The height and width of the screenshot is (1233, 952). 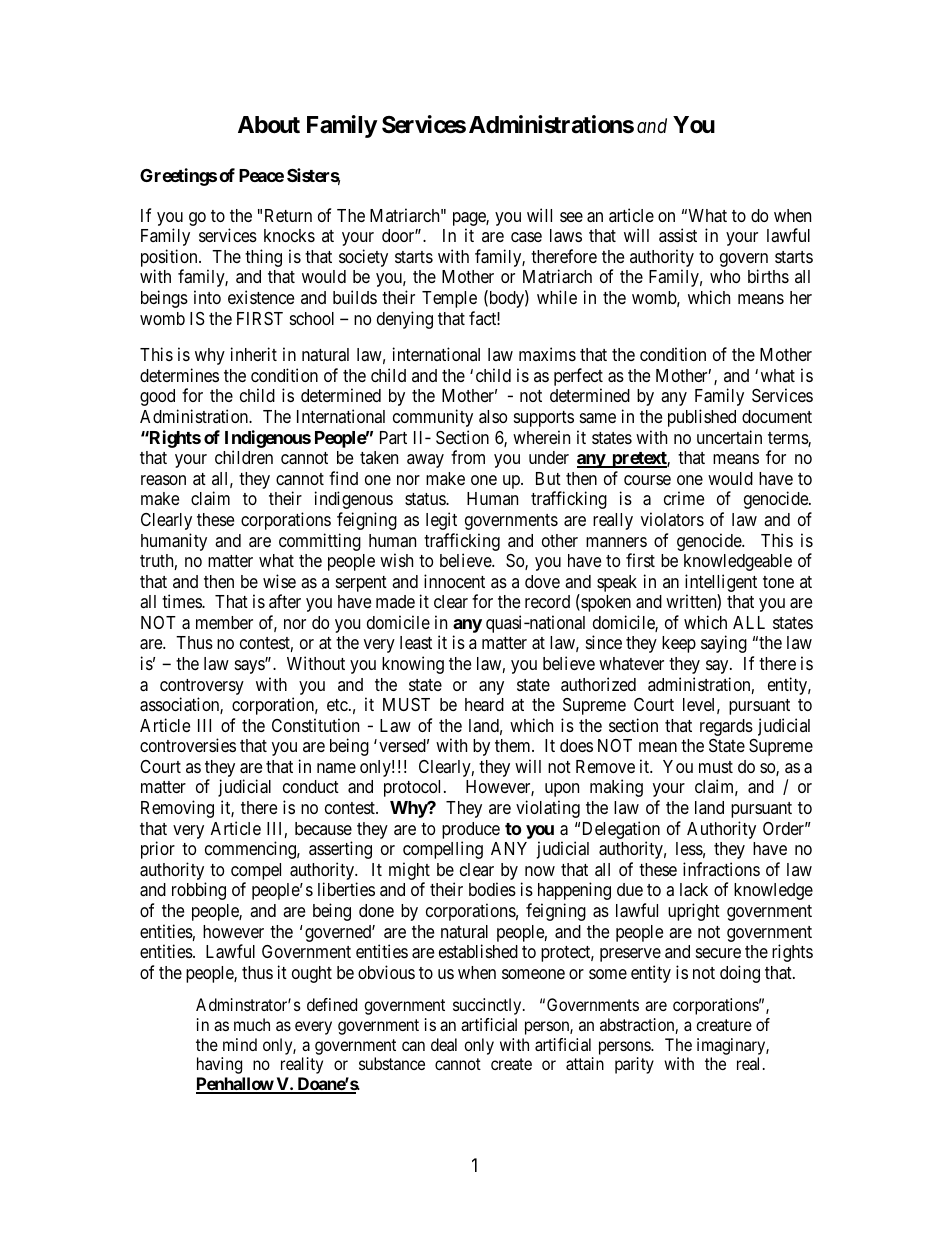 What do you see at coordinates (177, 809) in the screenshot?
I see `Removing` at bounding box center [177, 809].
